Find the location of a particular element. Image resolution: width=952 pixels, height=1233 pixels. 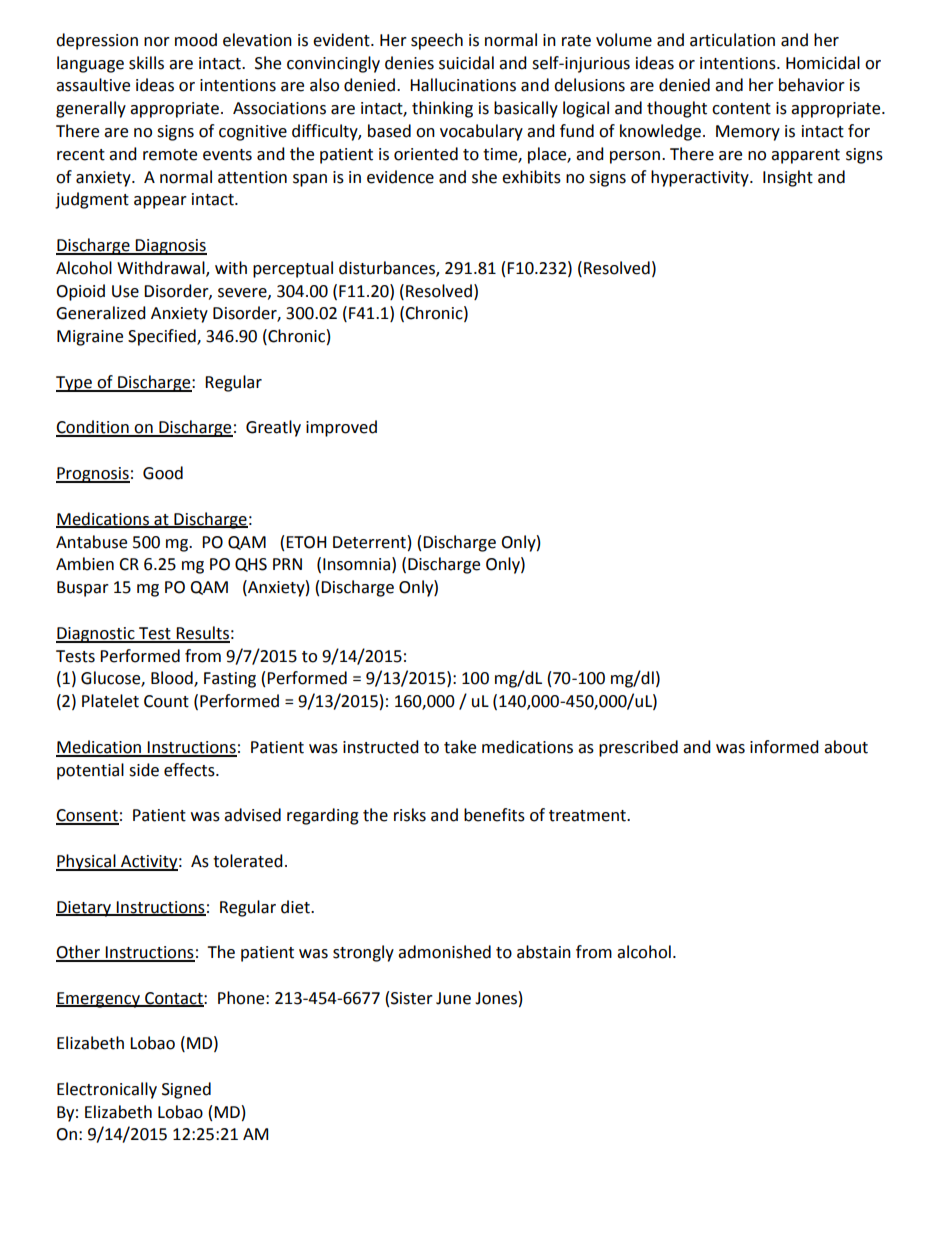

Signed is located at coordinates (186, 1090).
